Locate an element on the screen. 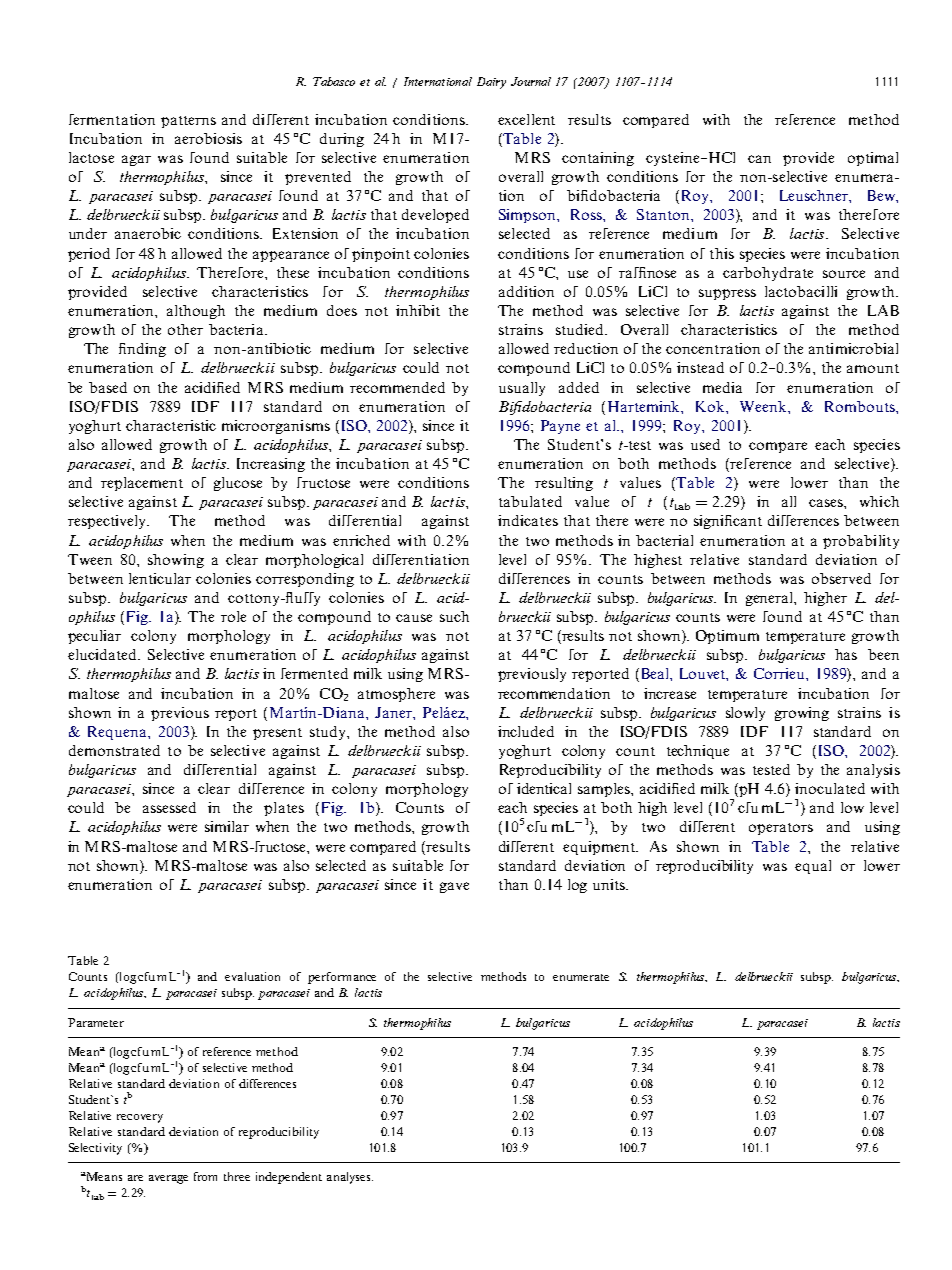  inhibit is located at coordinates (418, 310).
